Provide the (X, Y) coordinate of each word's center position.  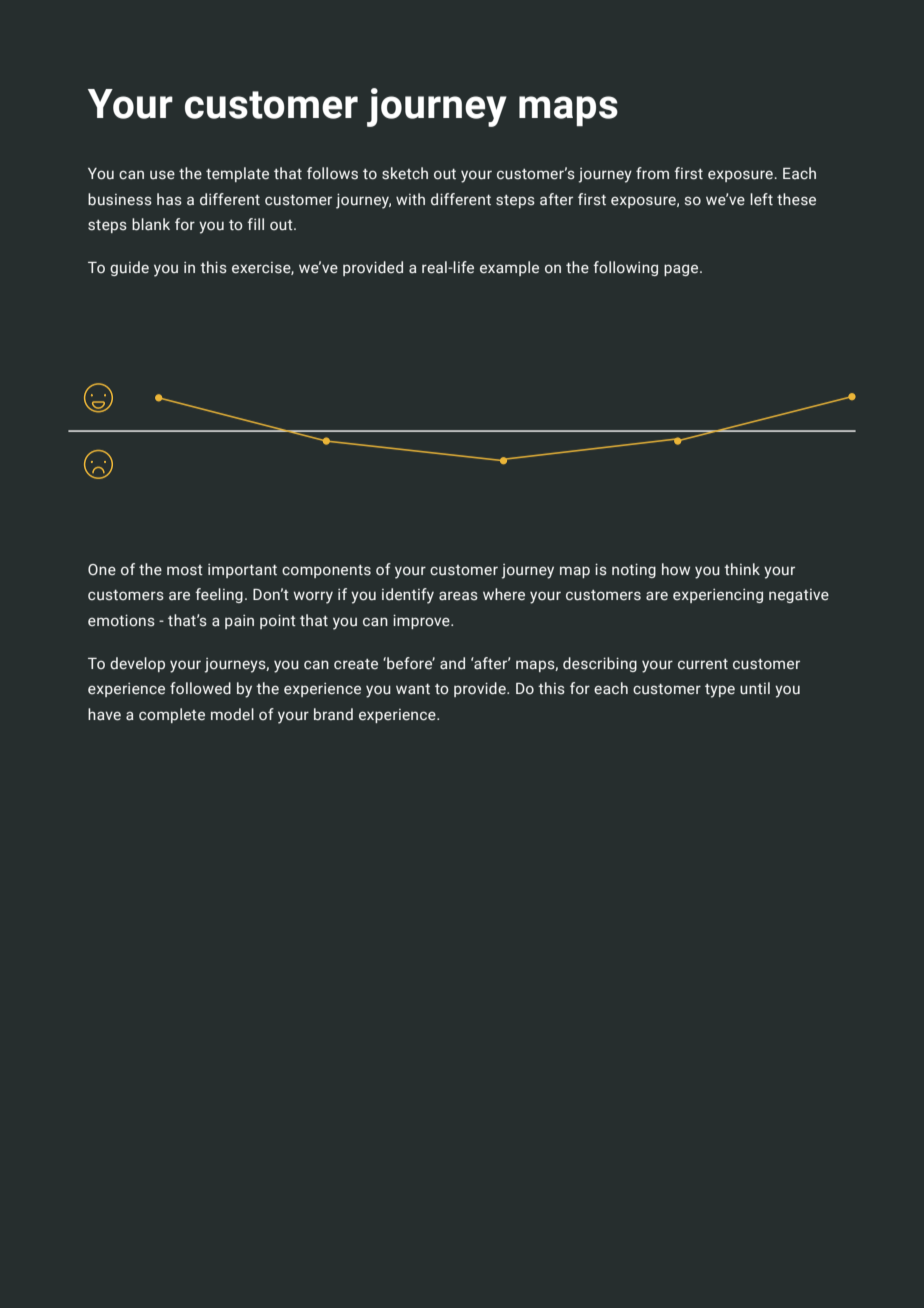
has (169, 199)
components (326, 571)
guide (129, 268)
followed (200, 688)
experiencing (718, 596)
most (185, 570)
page (682, 270)
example (509, 268)
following (625, 268)
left (761, 199)
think (742, 569)
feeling (219, 595)
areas (458, 596)
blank (151, 224)
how (676, 569)
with (410, 199)
